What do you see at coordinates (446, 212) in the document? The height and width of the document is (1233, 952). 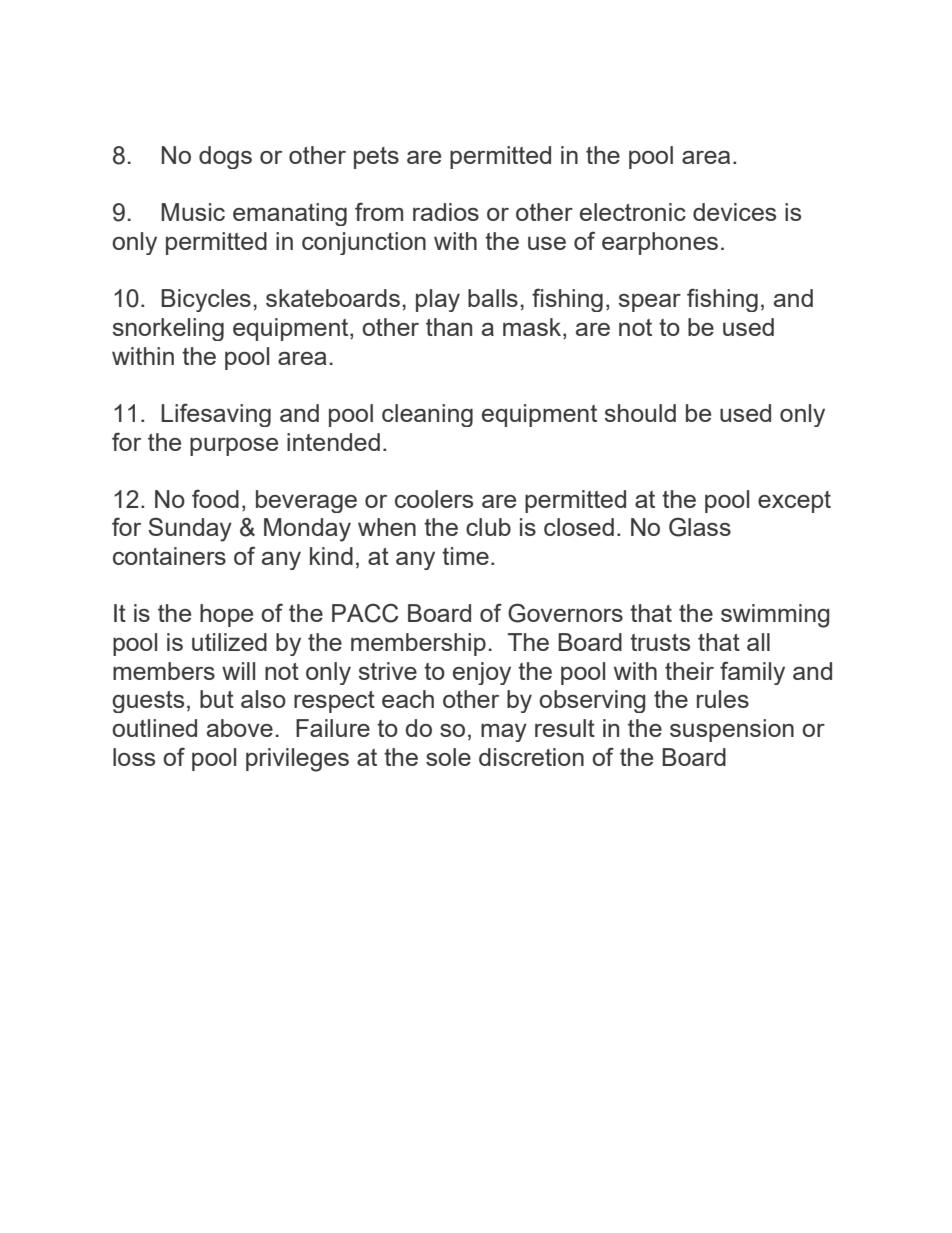 I see `radios` at bounding box center [446, 212].
